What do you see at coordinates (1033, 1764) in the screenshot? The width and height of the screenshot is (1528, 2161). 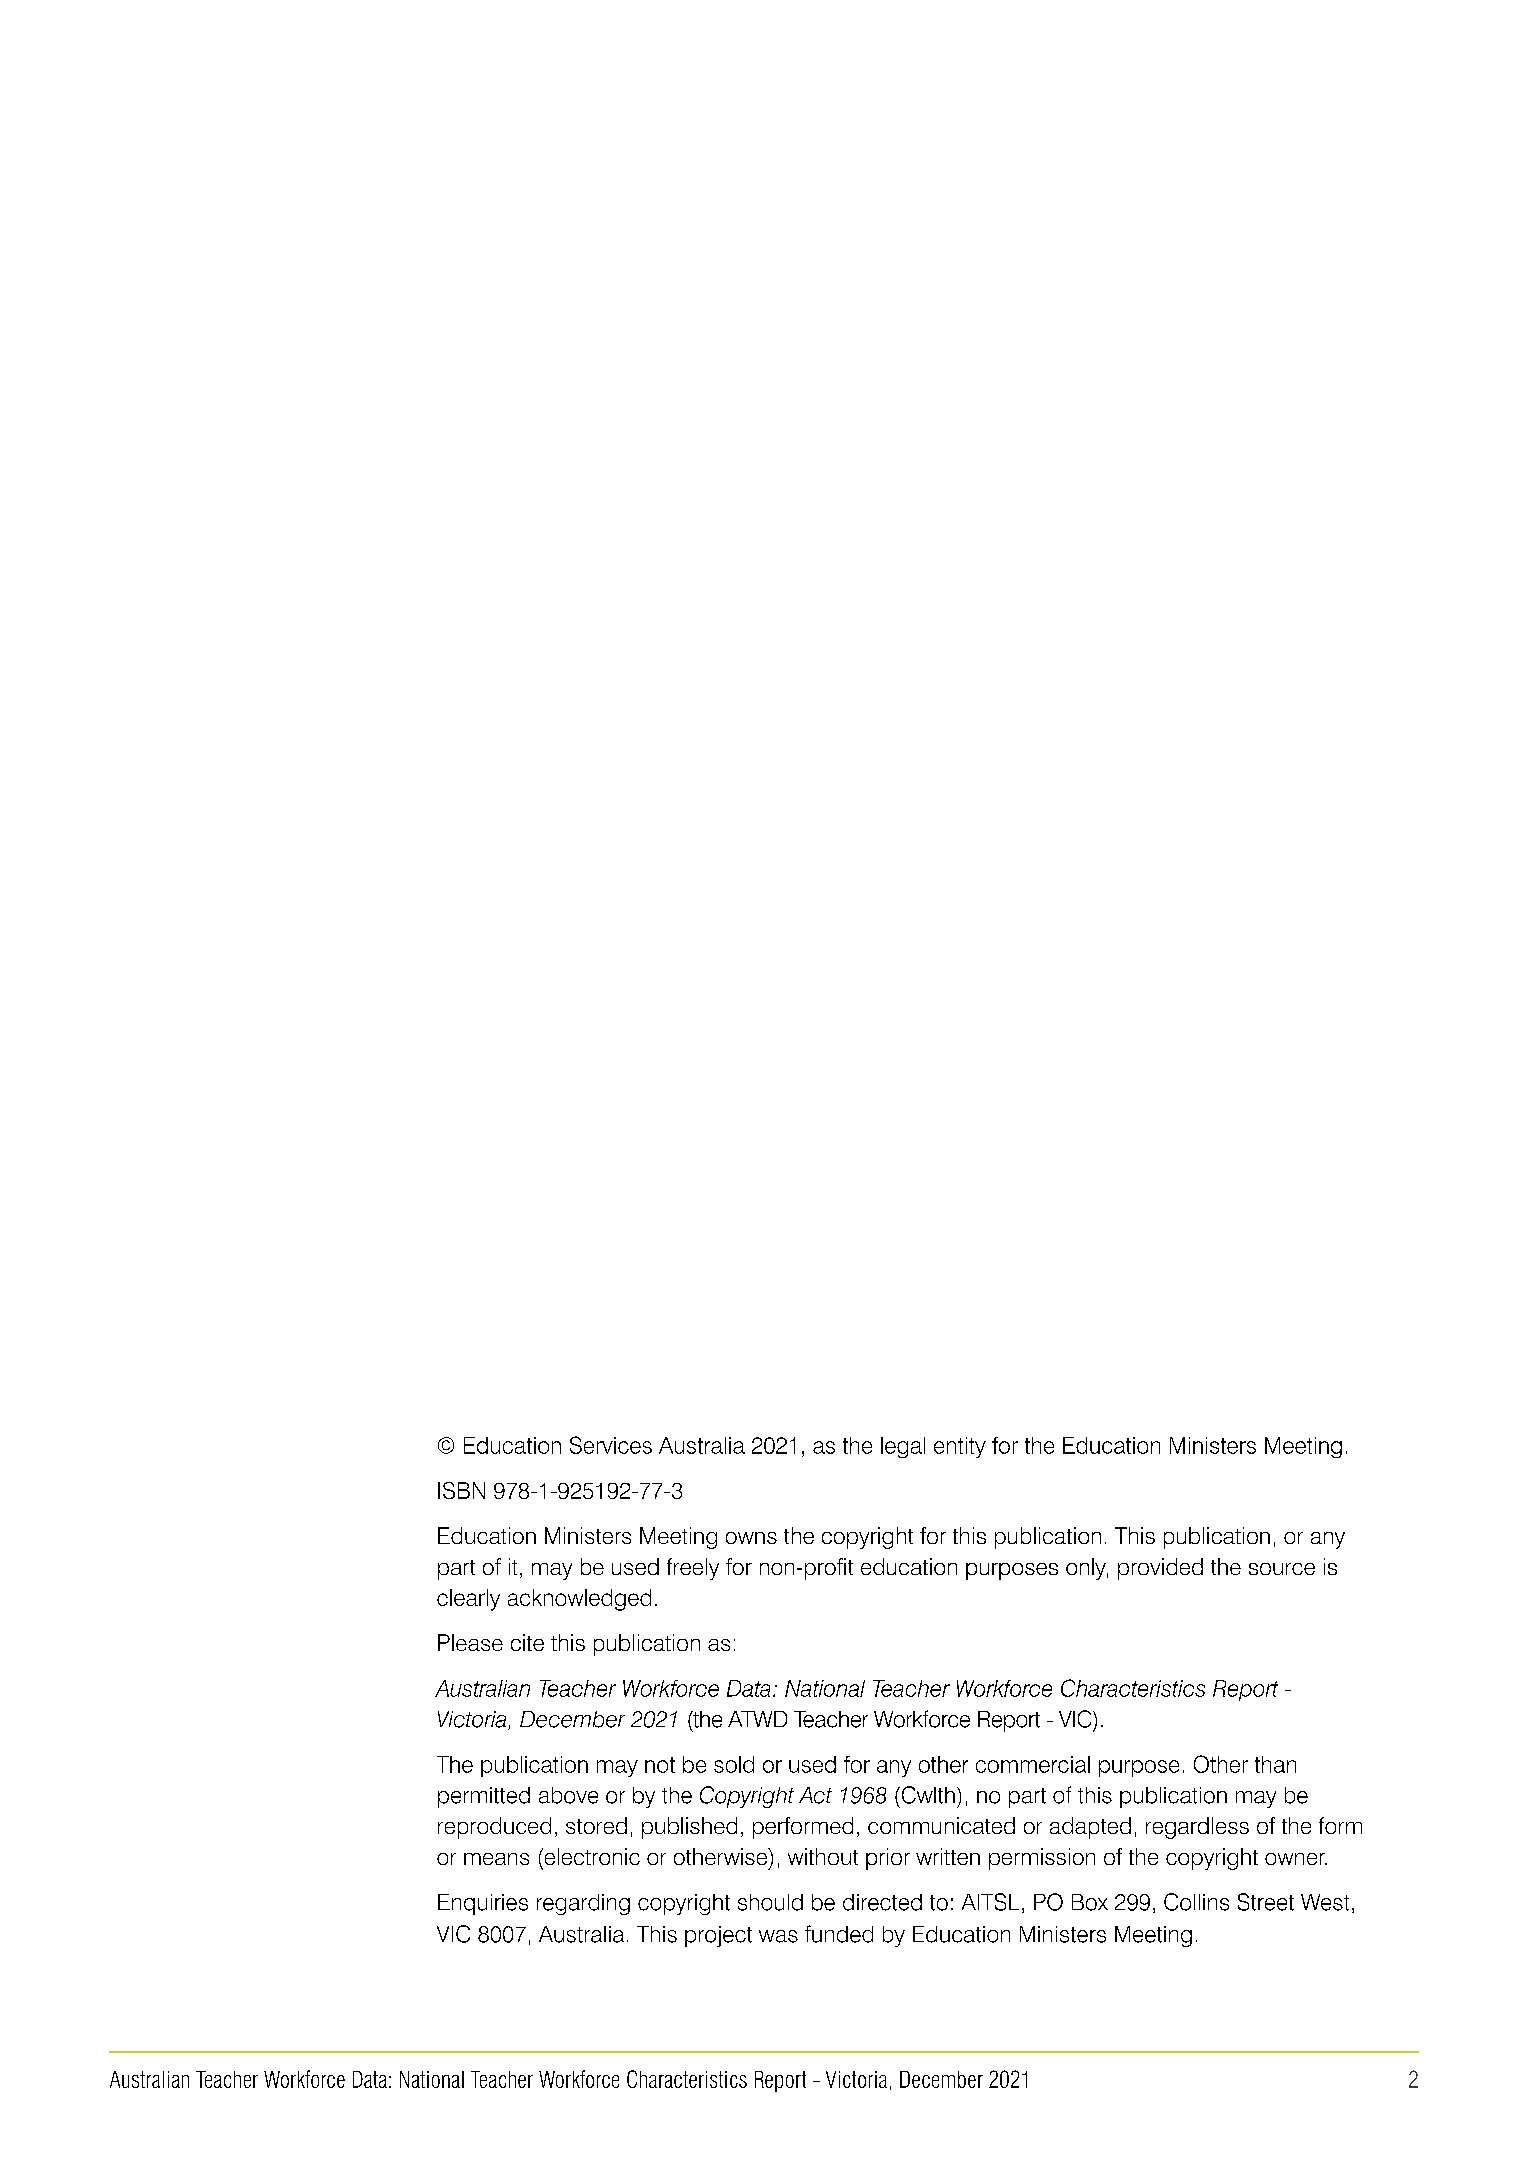 I see `commercial` at bounding box center [1033, 1764].
